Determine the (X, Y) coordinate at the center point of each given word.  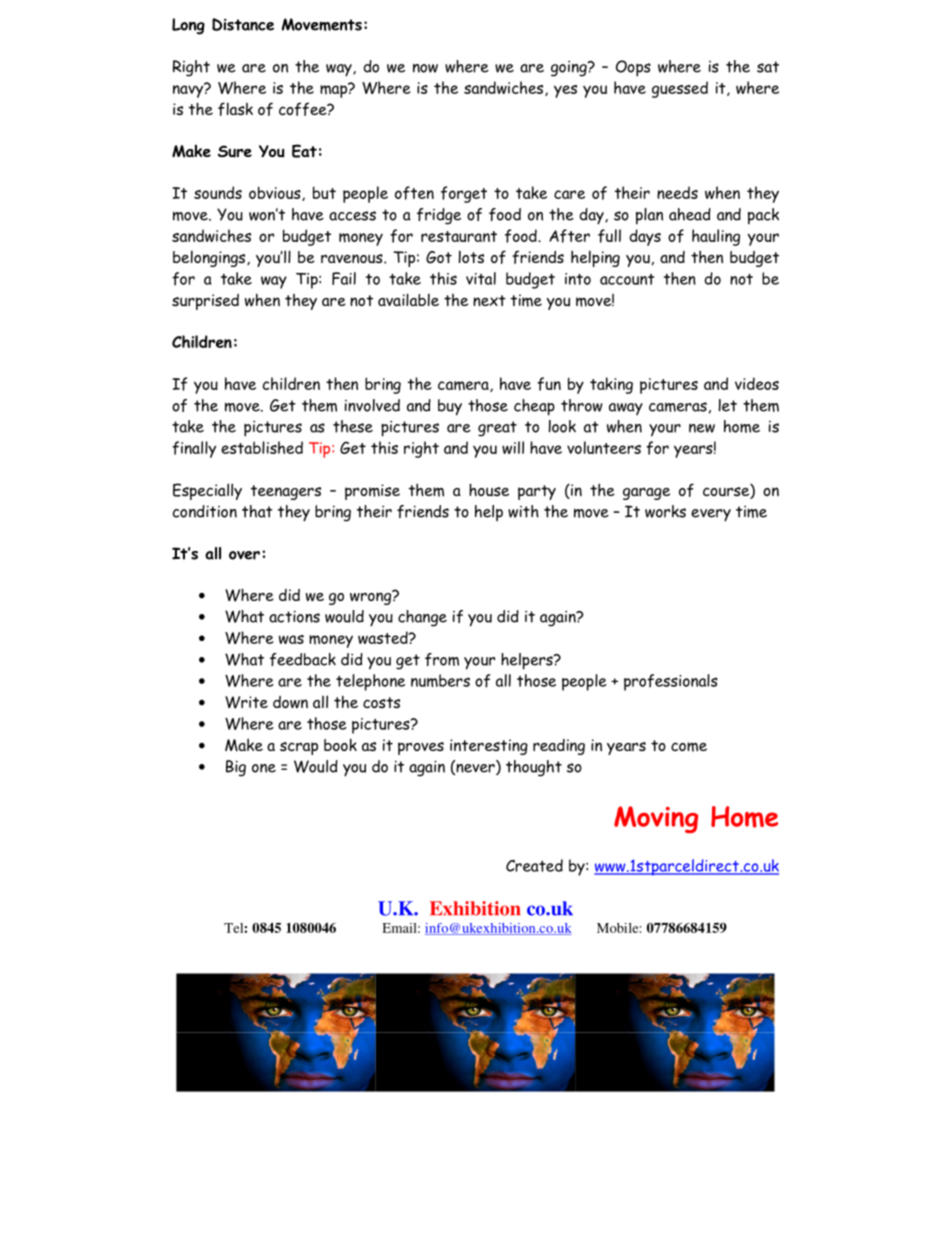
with (523, 511)
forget (464, 194)
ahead (690, 214)
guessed (680, 89)
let (728, 405)
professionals (671, 682)
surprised (205, 302)
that (257, 511)
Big (236, 768)
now (425, 68)
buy (450, 407)
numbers (440, 680)
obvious (276, 193)
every (711, 515)
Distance (243, 24)
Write (246, 702)
